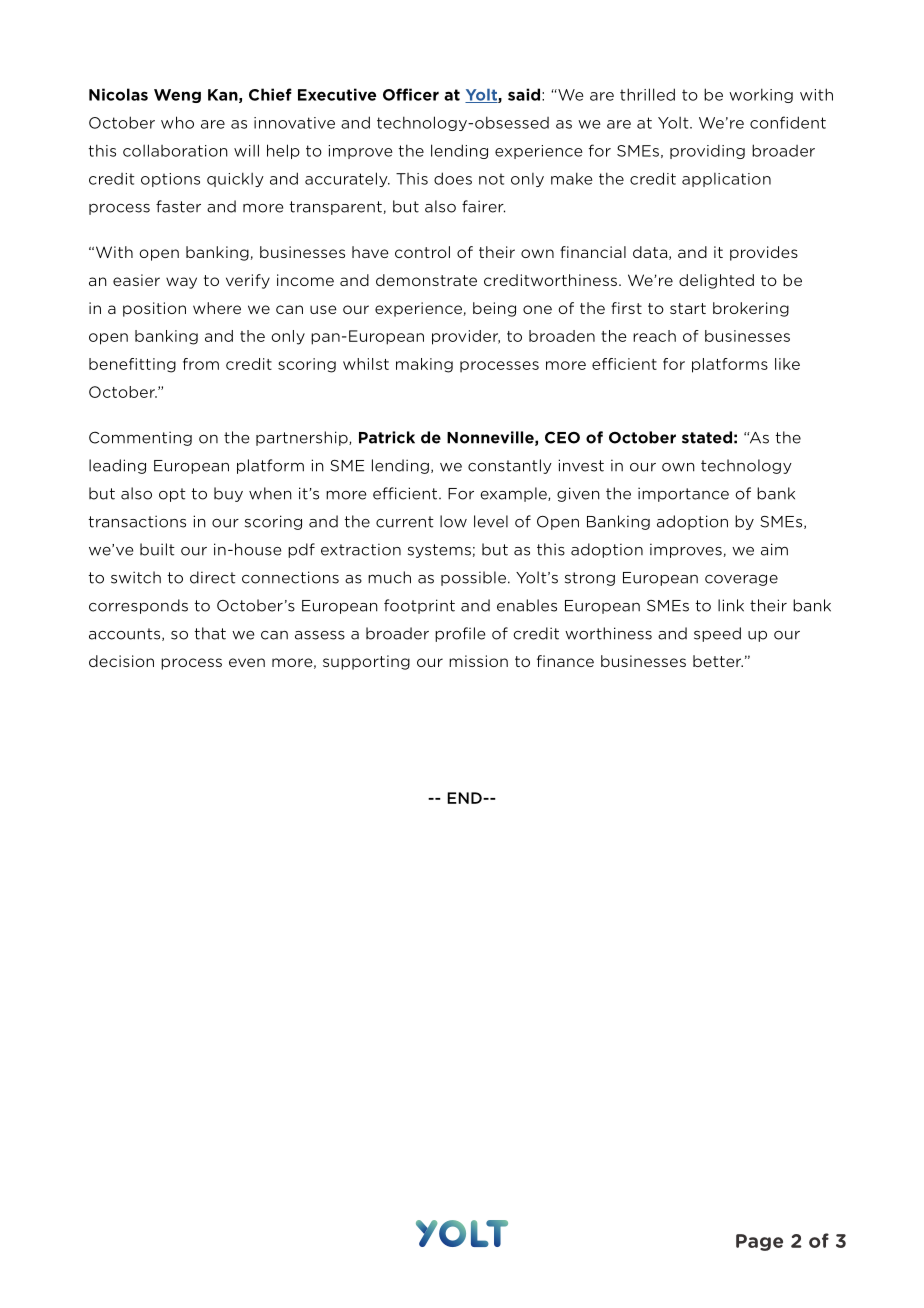  Describe the element at coordinates (177, 122) in the document. I see `who` at that location.
